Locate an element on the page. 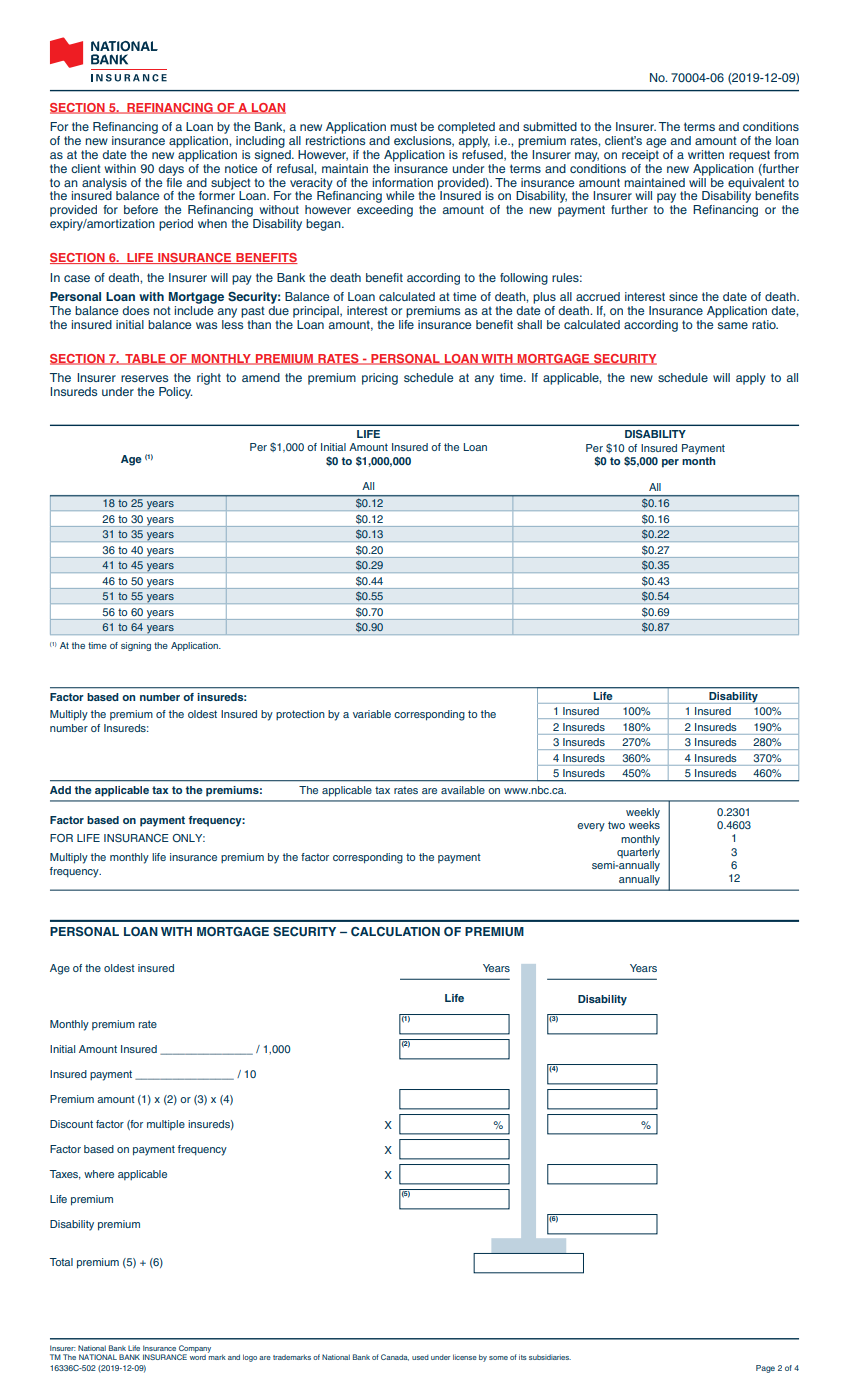 The height and width of the document is (1400, 849). Company is located at coordinates (194, 1350).
